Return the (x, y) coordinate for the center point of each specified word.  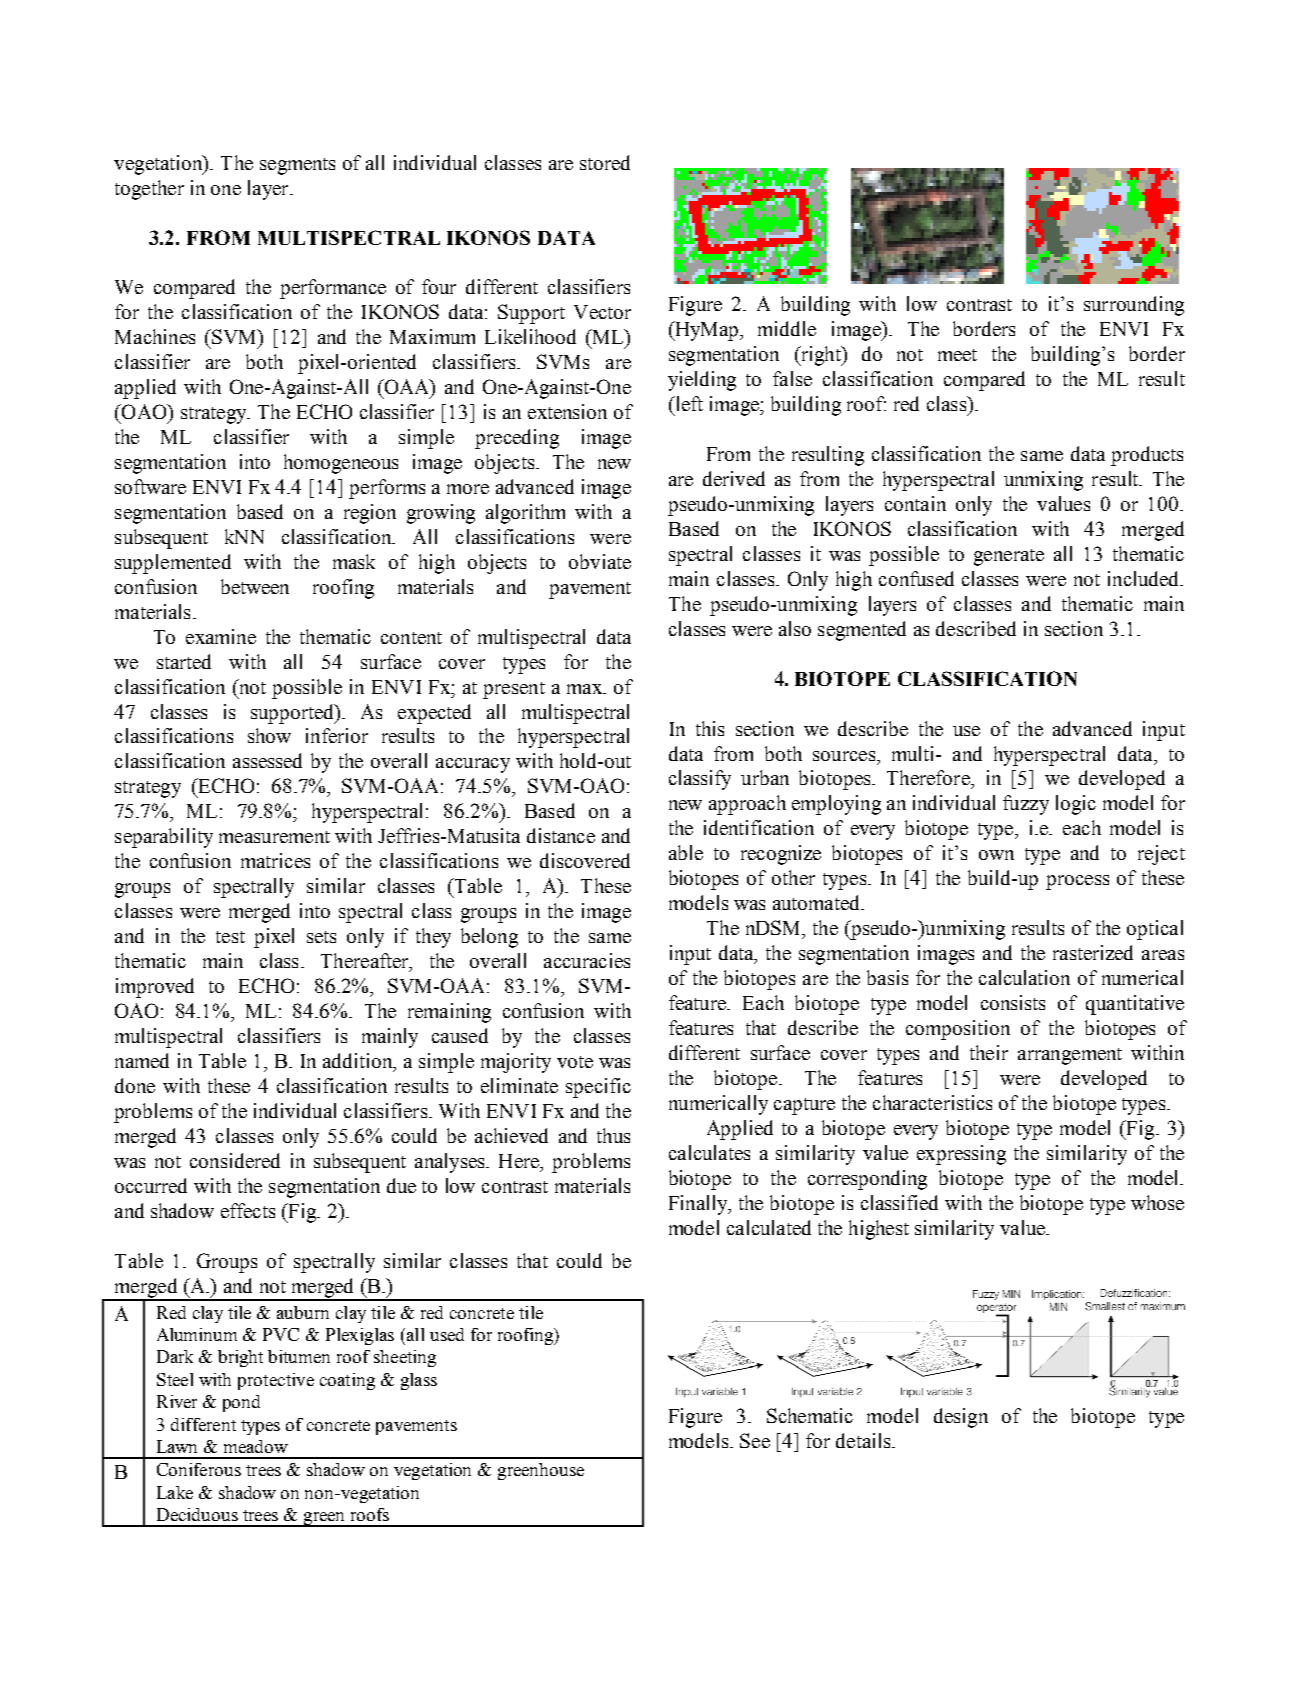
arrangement (1070, 1056)
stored (605, 162)
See (755, 1440)
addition (359, 1062)
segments (297, 166)
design (961, 1418)
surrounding (1134, 306)
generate (1009, 557)
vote (575, 1062)
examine (221, 636)
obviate (600, 561)
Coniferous (199, 1469)
